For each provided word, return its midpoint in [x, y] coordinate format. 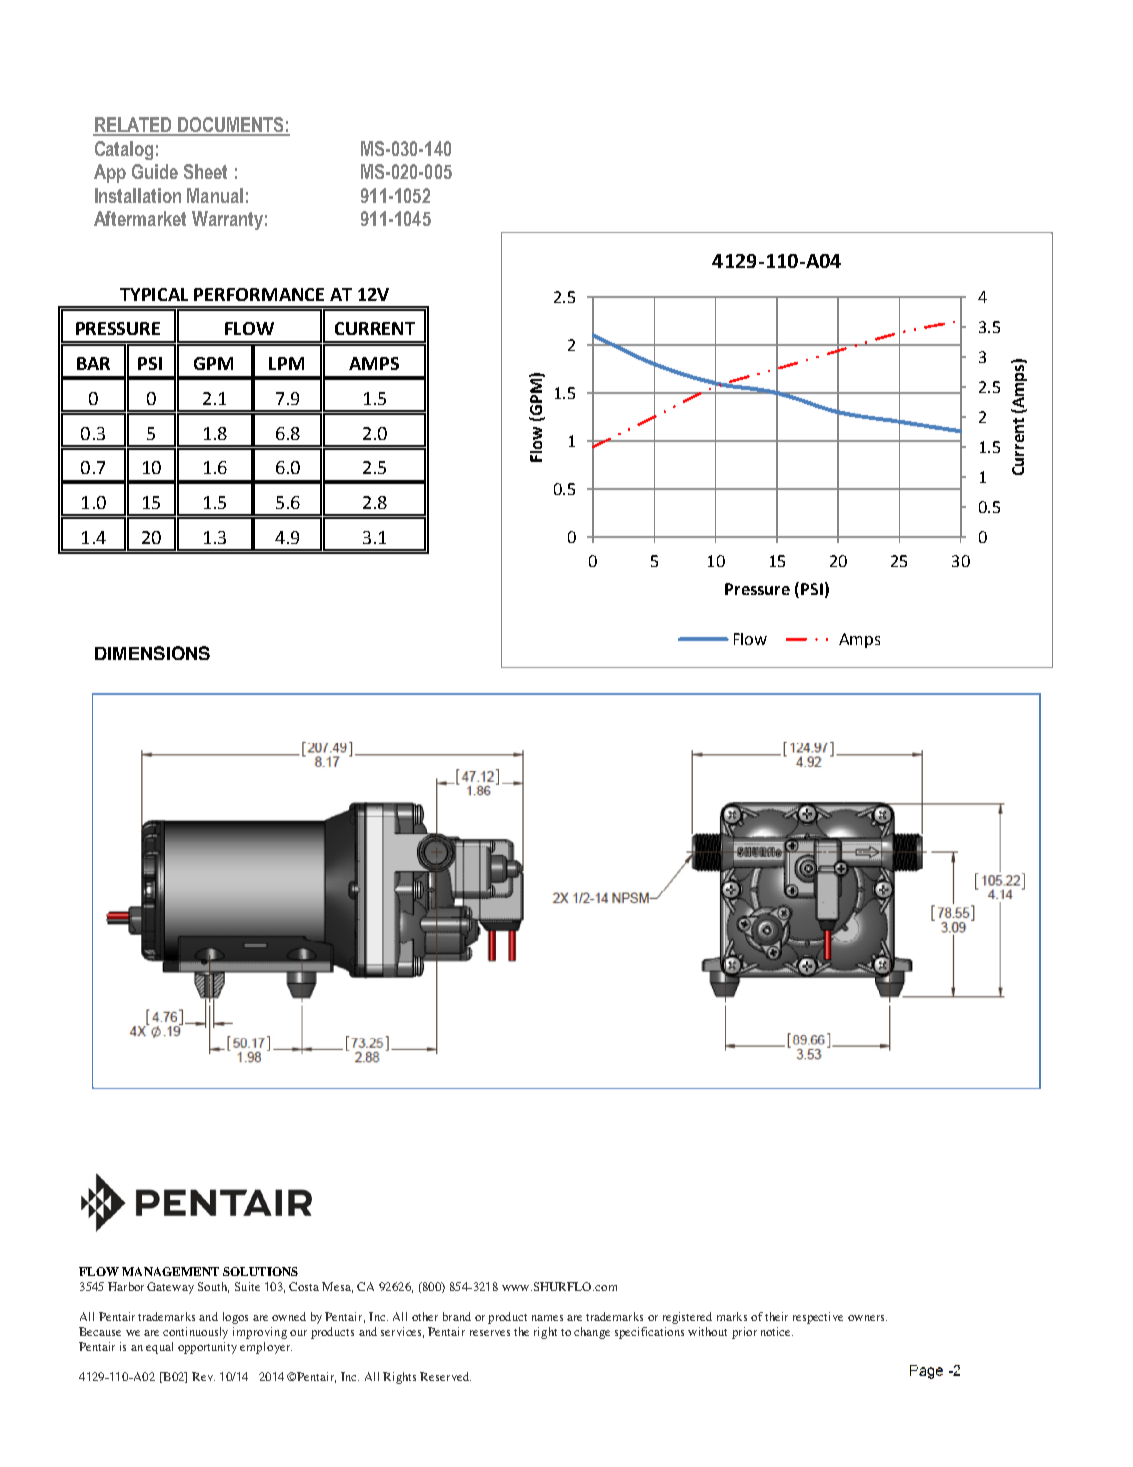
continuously [195, 1333]
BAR [93, 363]
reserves [490, 1333]
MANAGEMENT [170, 1271]
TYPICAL [154, 294]
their [776, 1316]
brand [457, 1316]
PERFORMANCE [259, 294]
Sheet [205, 171]
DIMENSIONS [152, 653]
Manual [215, 195]
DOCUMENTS [231, 126]
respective [818, 1318]
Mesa [337, 1287]
